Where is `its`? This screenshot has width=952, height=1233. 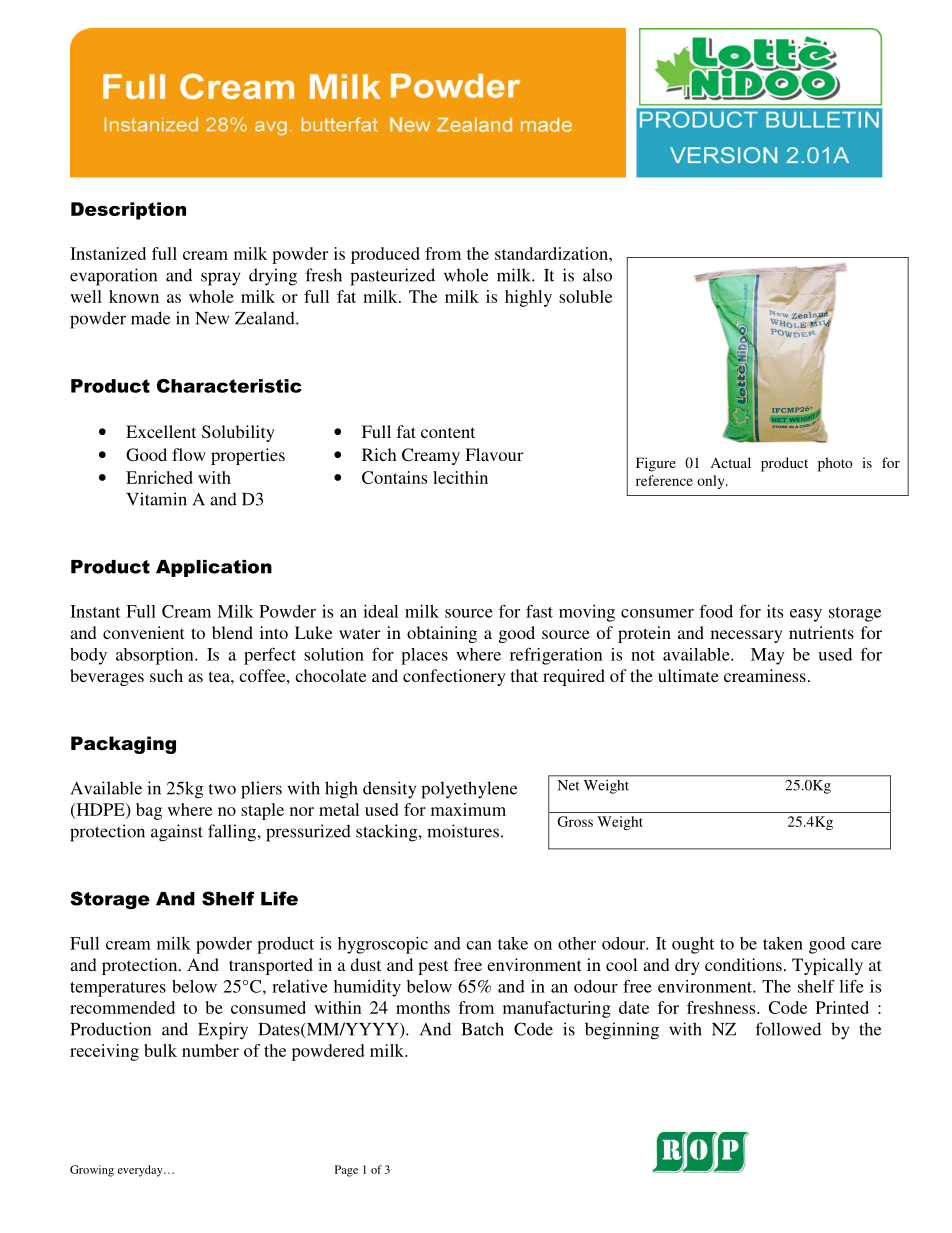 its is located at coordinates (775, 611).
